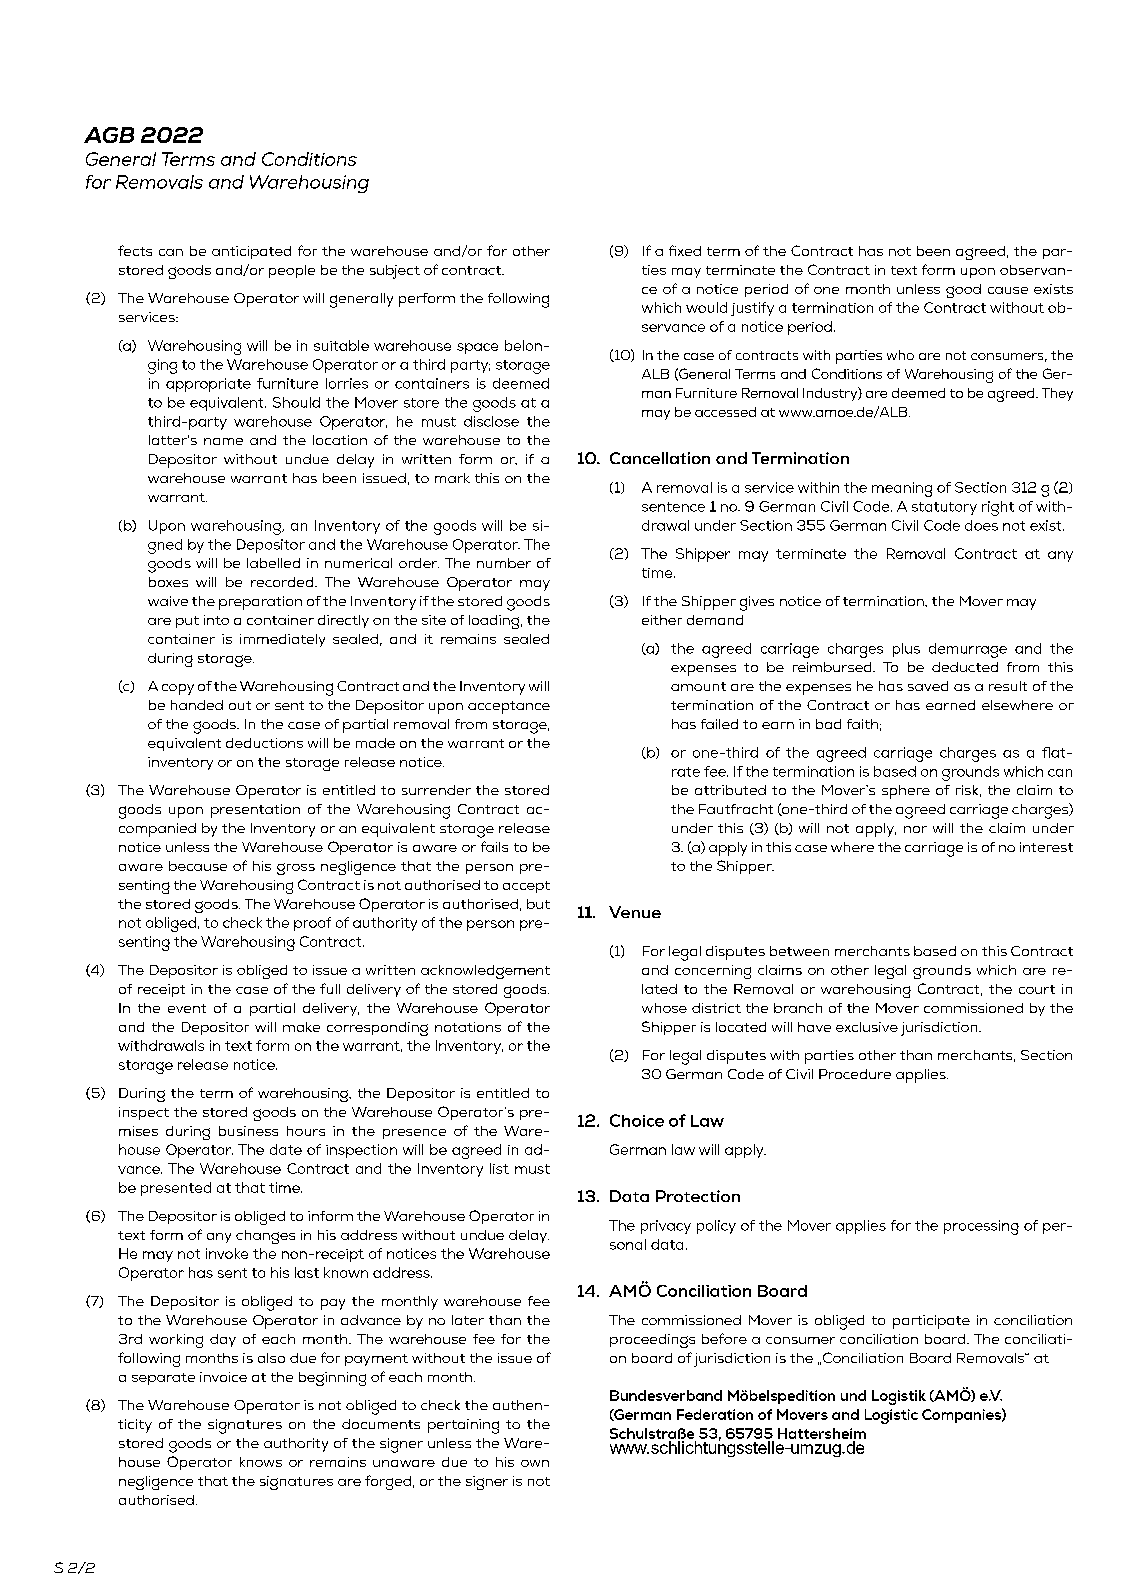 This image has width=1127, height=1593. What do you see at coordinates (1057, 394) in the image?
I see `They` at bounding box center [1057, 394].
